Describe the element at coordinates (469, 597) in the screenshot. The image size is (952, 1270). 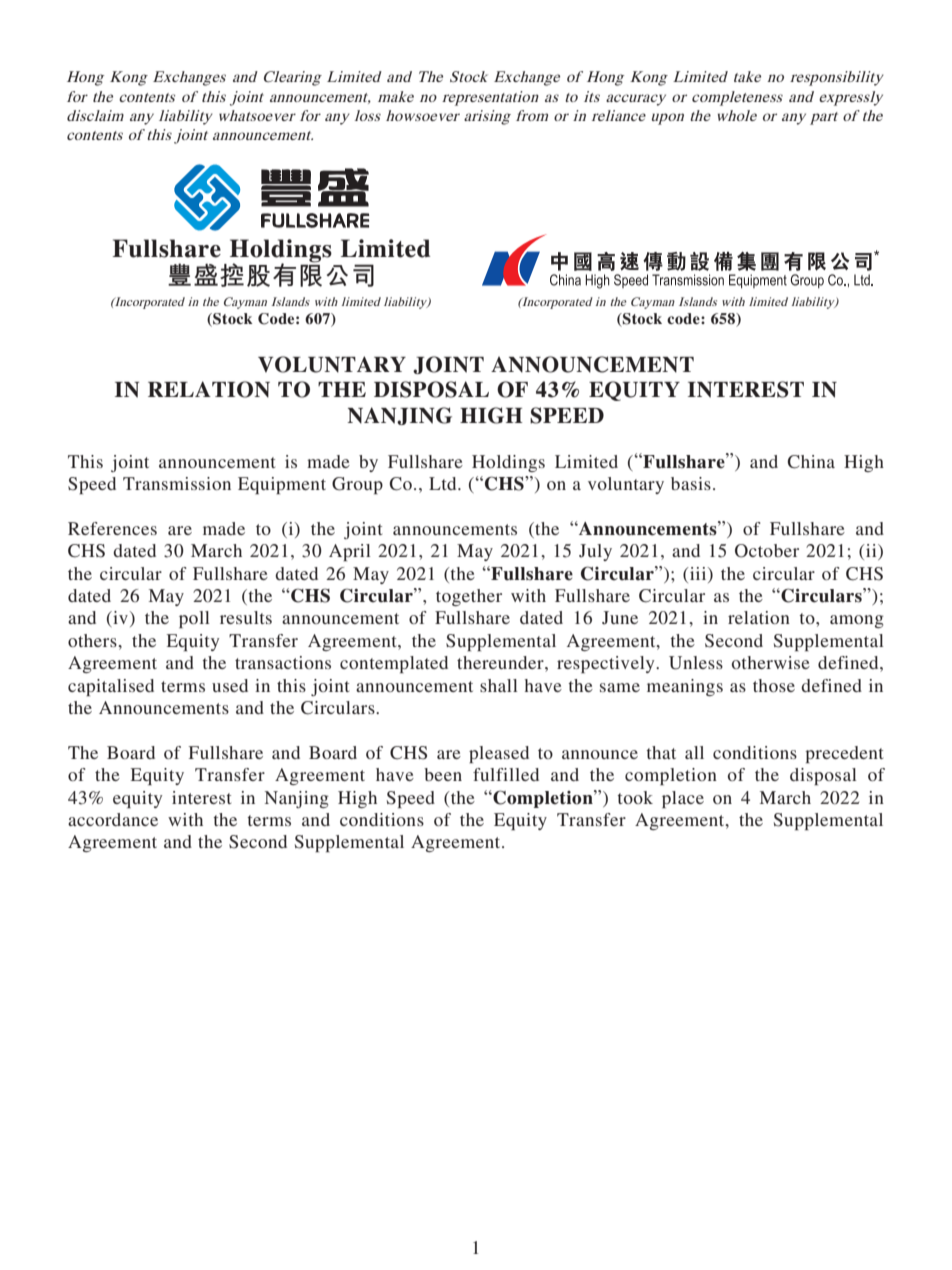
I see `together` at that location.
